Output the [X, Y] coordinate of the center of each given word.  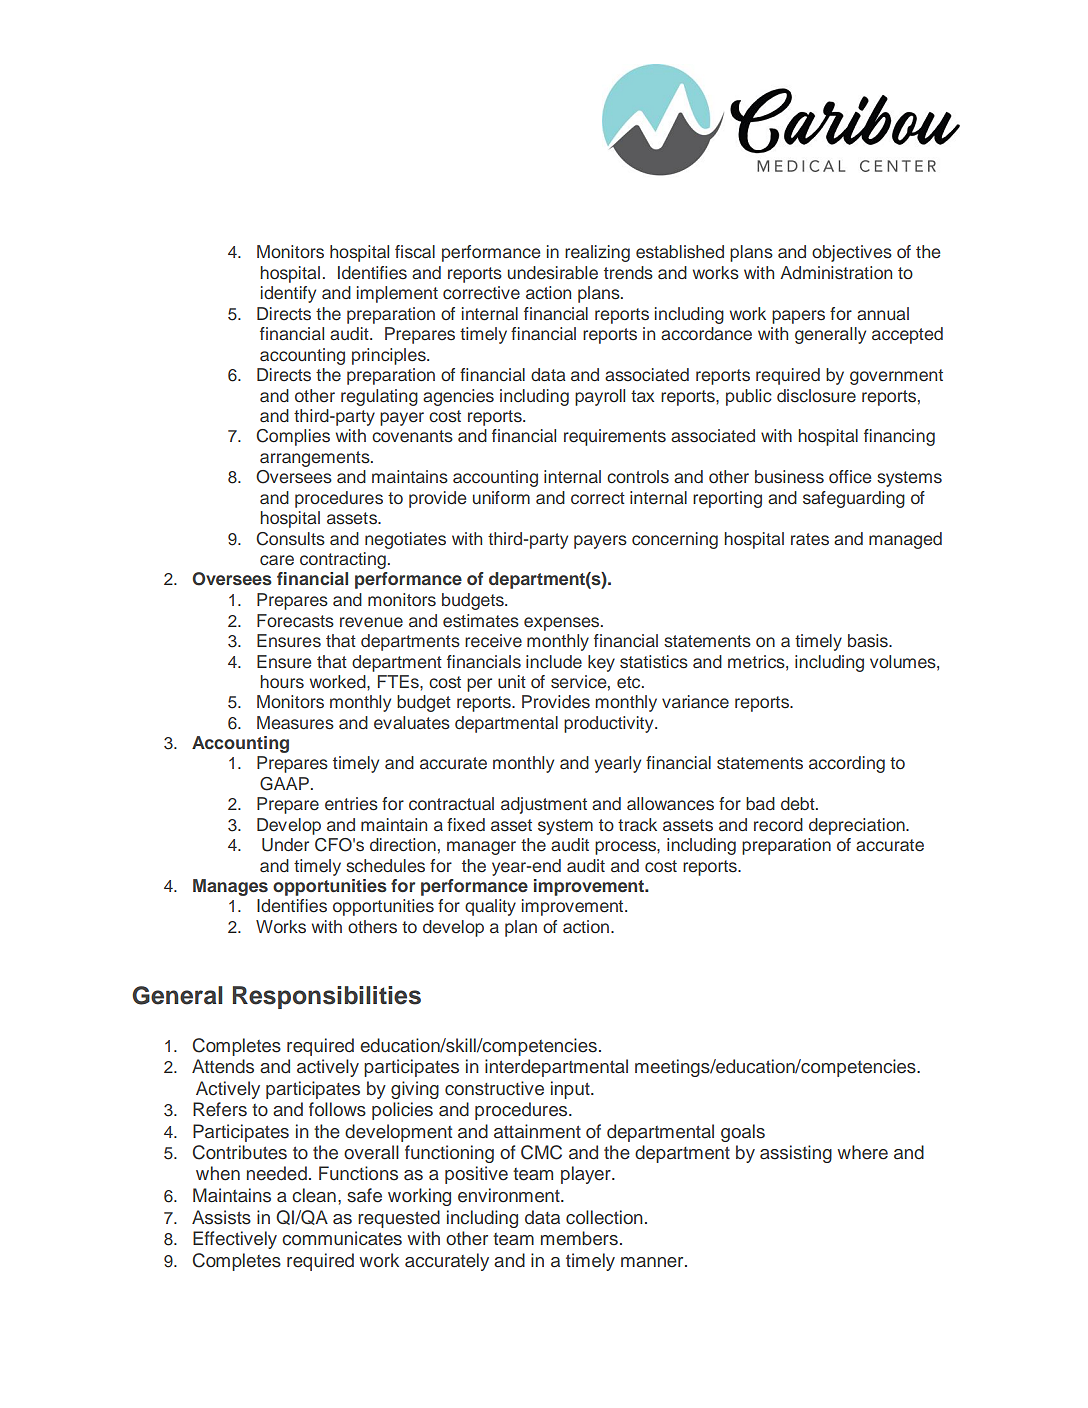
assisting [796, 1154]
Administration [836, 273]
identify [288, 294]
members [579, 1238]
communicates [342, 1238]
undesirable [553, 273]
